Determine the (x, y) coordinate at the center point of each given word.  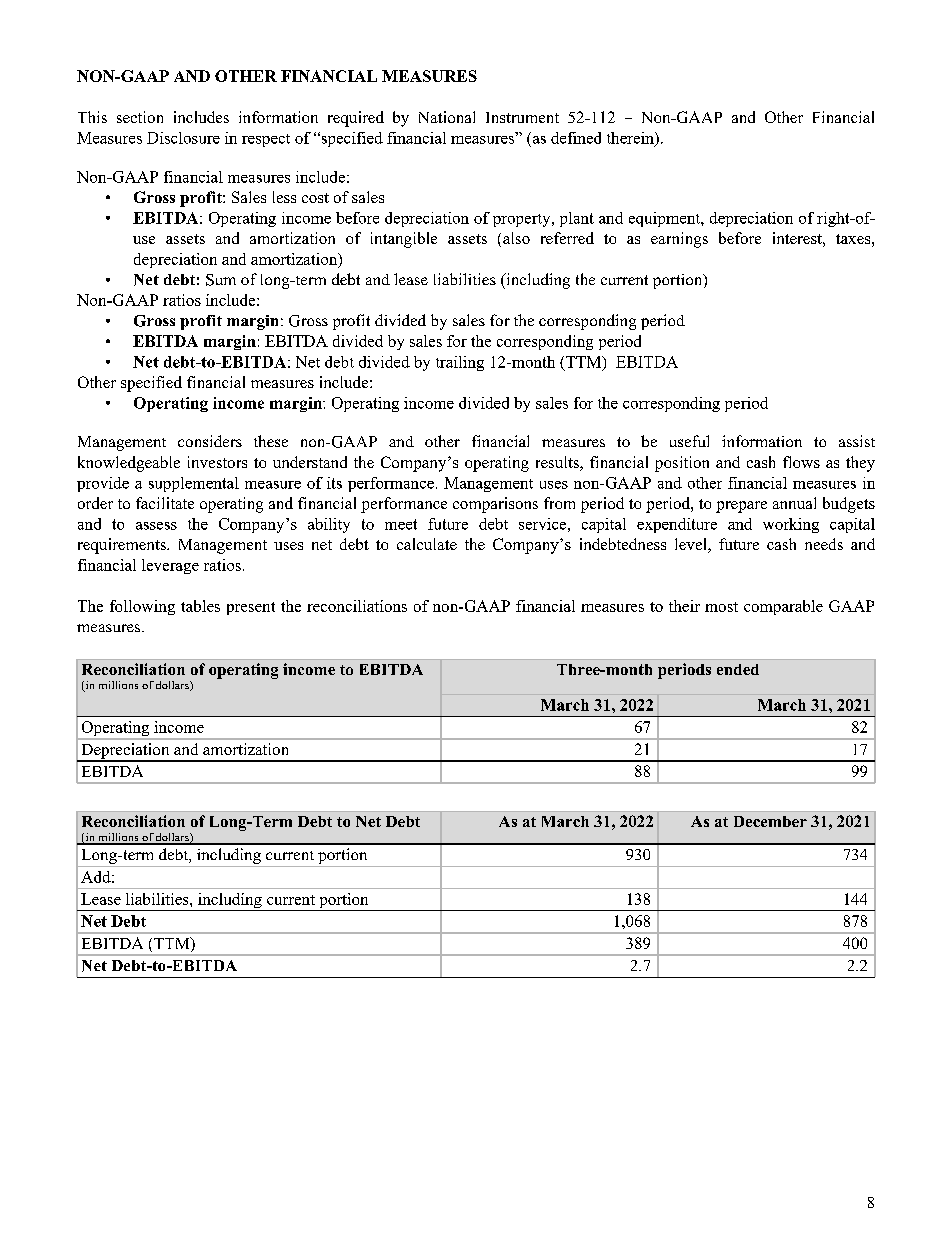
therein (631, 139)
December (770, 821)
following (142, 607)
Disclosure (183, 138)
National (447, 117)
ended (738, 669)
